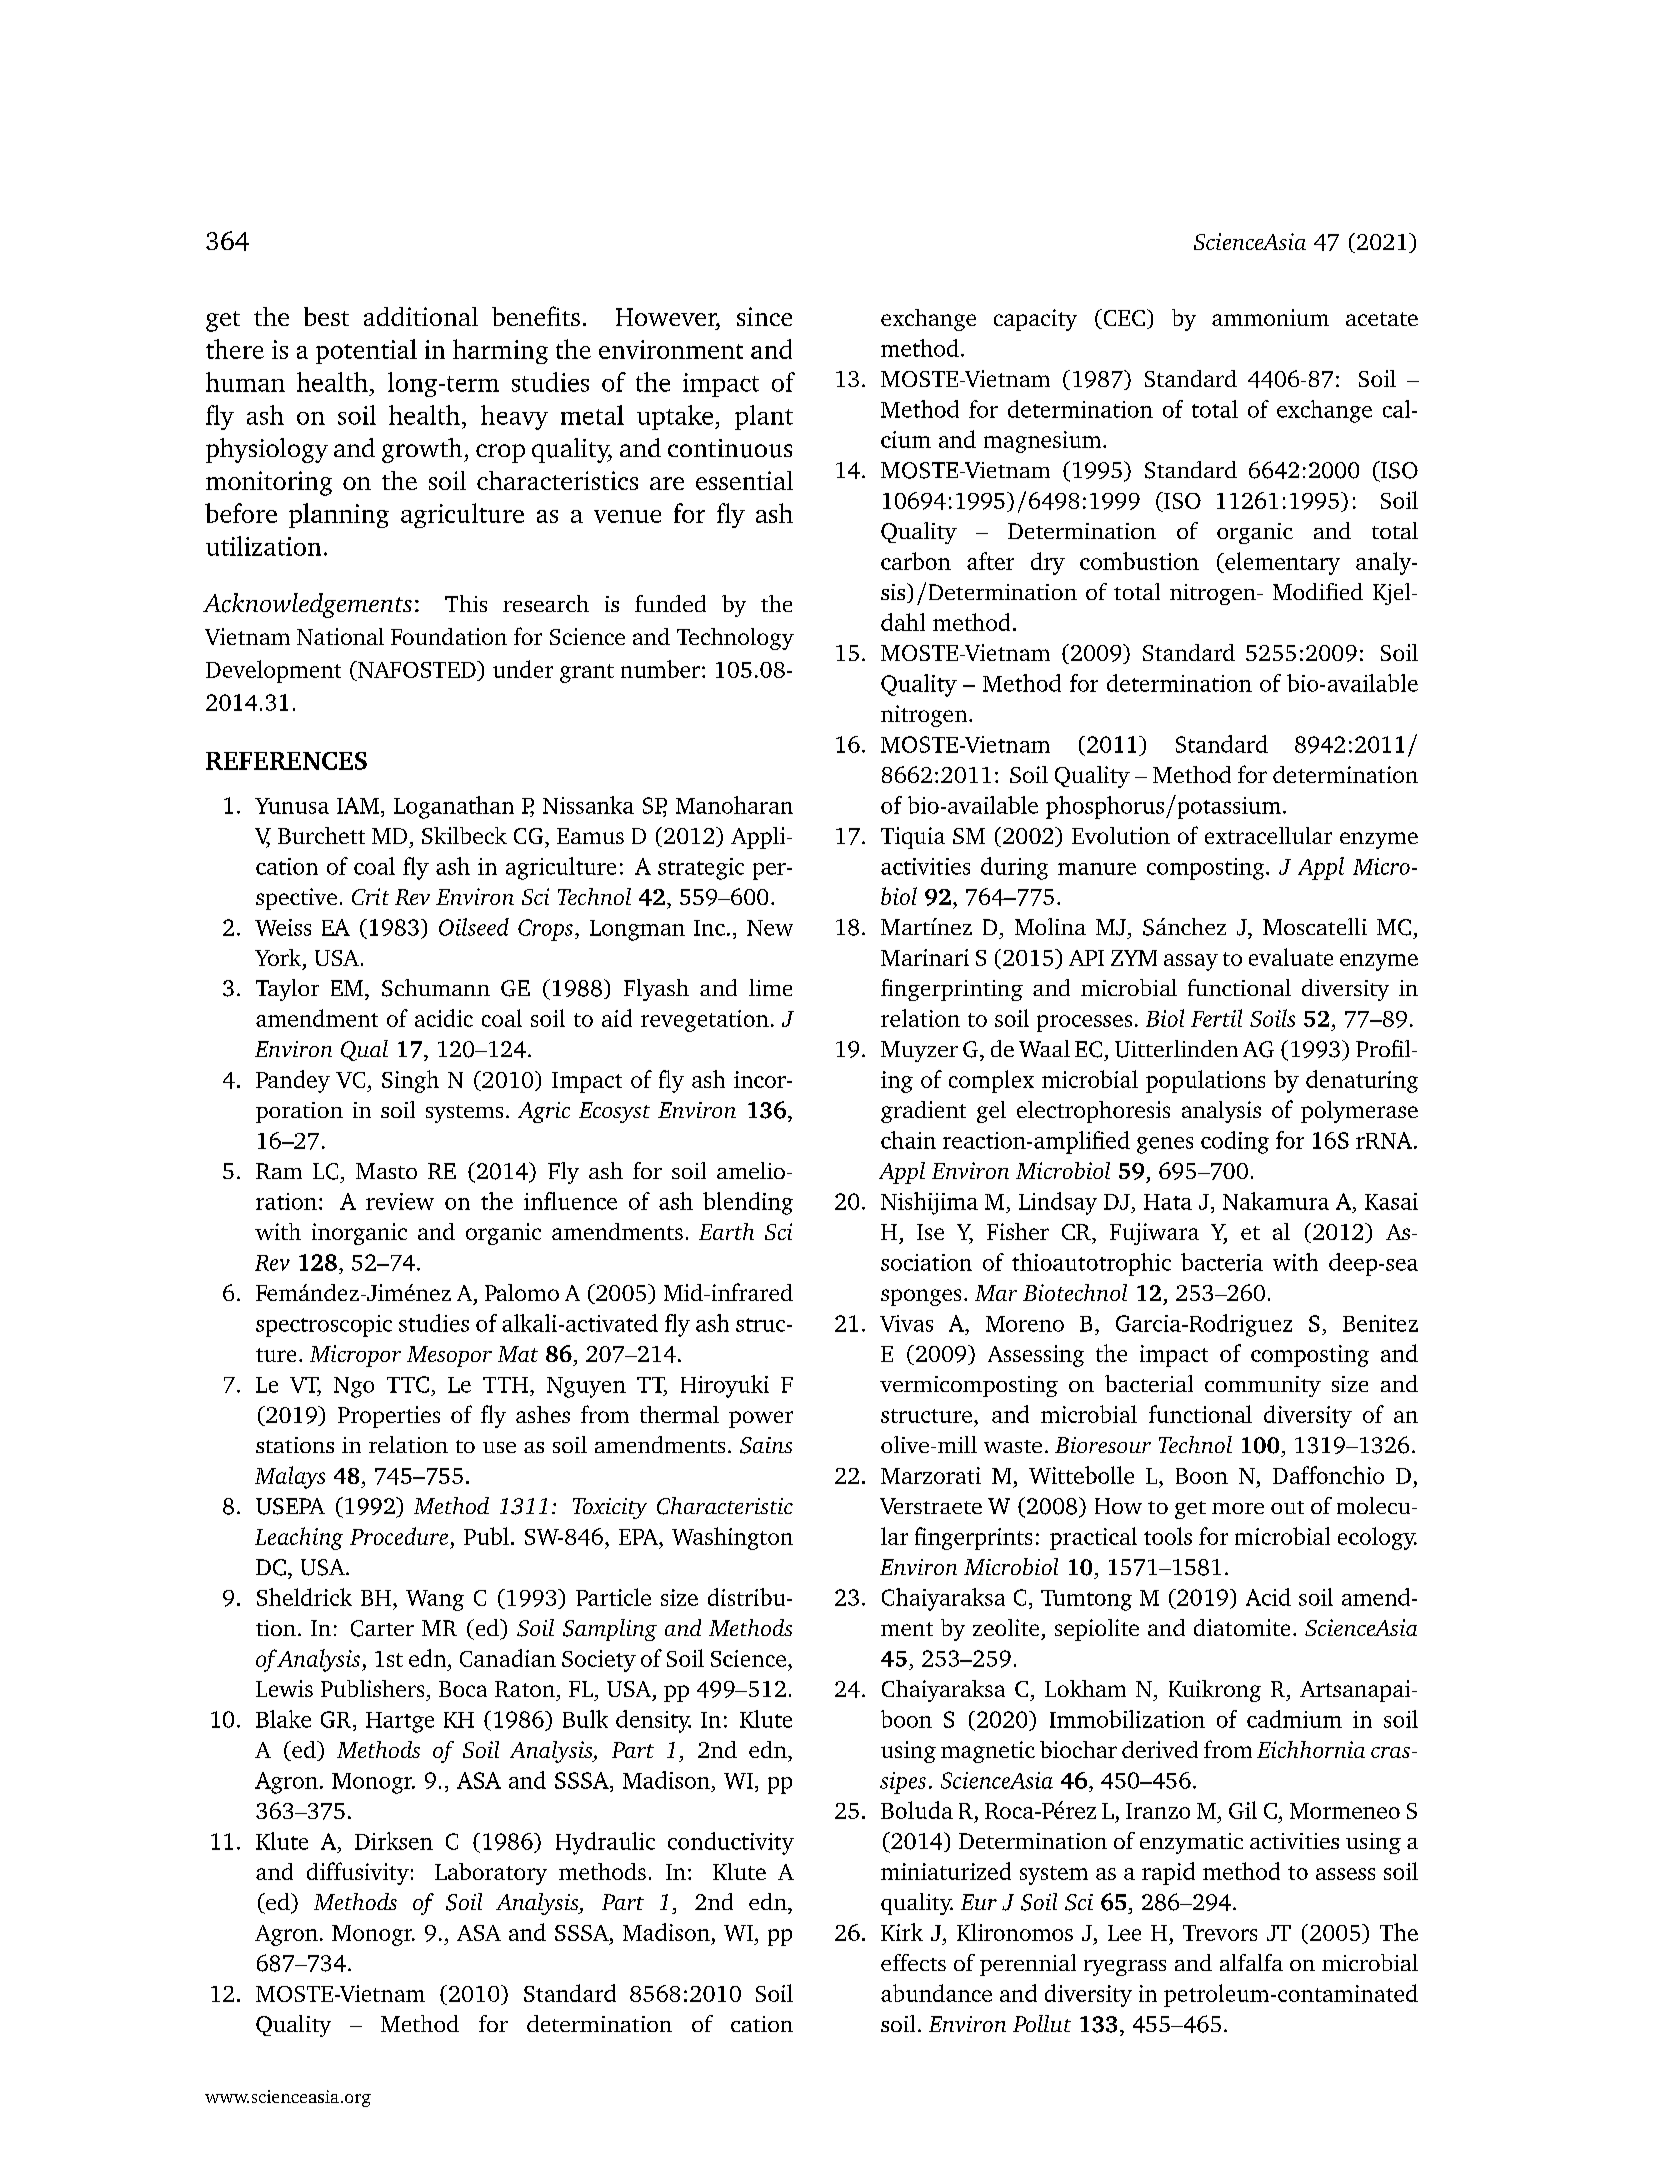 The height and width of the document is (2173, 1679). I want to click on blending, so click(748, 1203).
